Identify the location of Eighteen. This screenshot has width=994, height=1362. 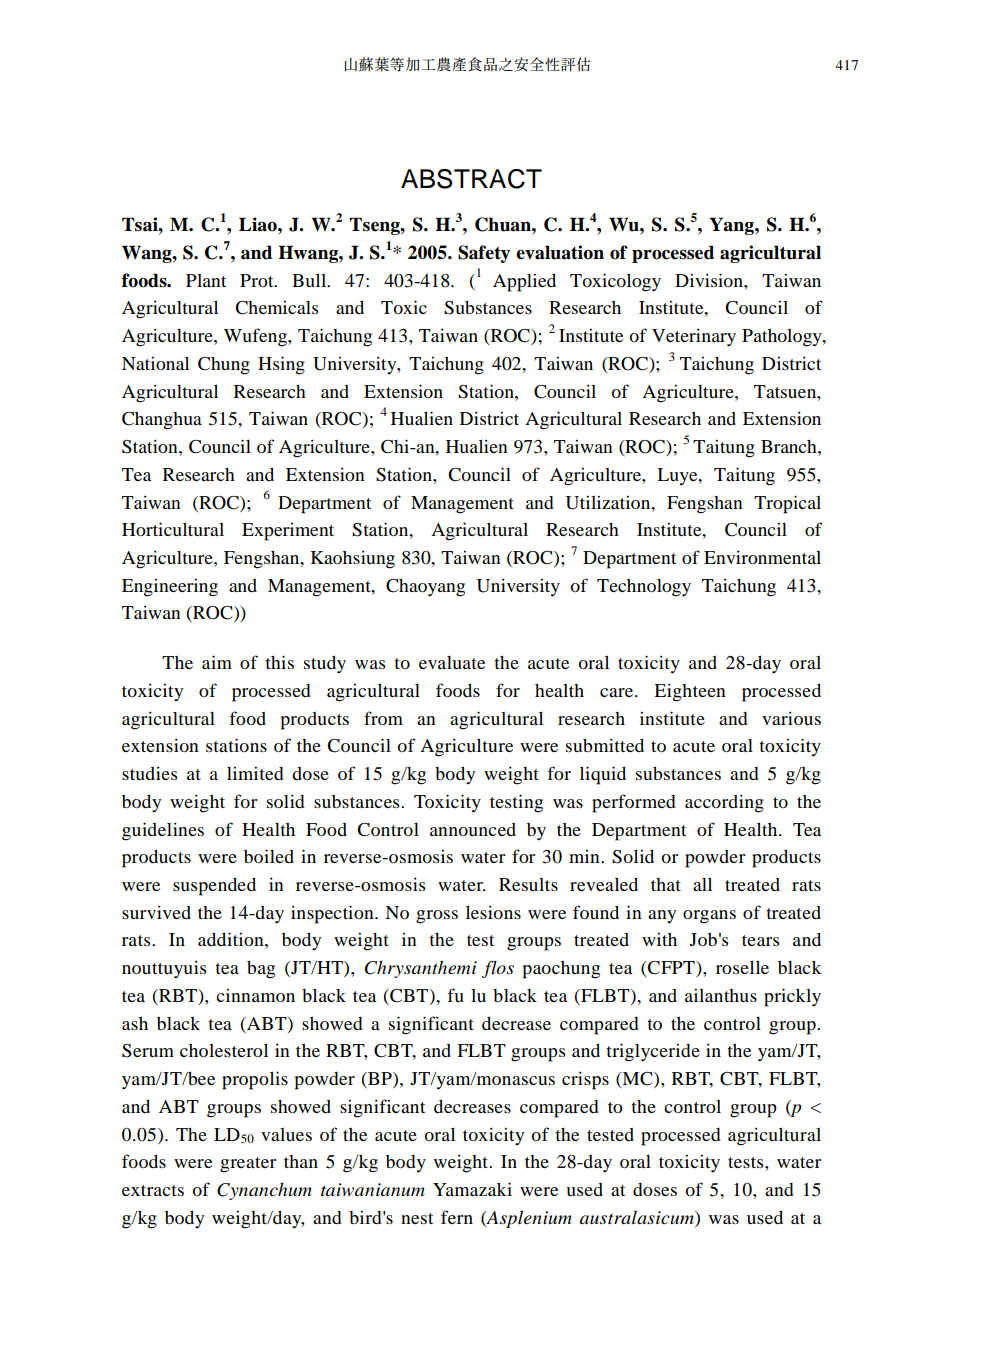
(690, 693).
